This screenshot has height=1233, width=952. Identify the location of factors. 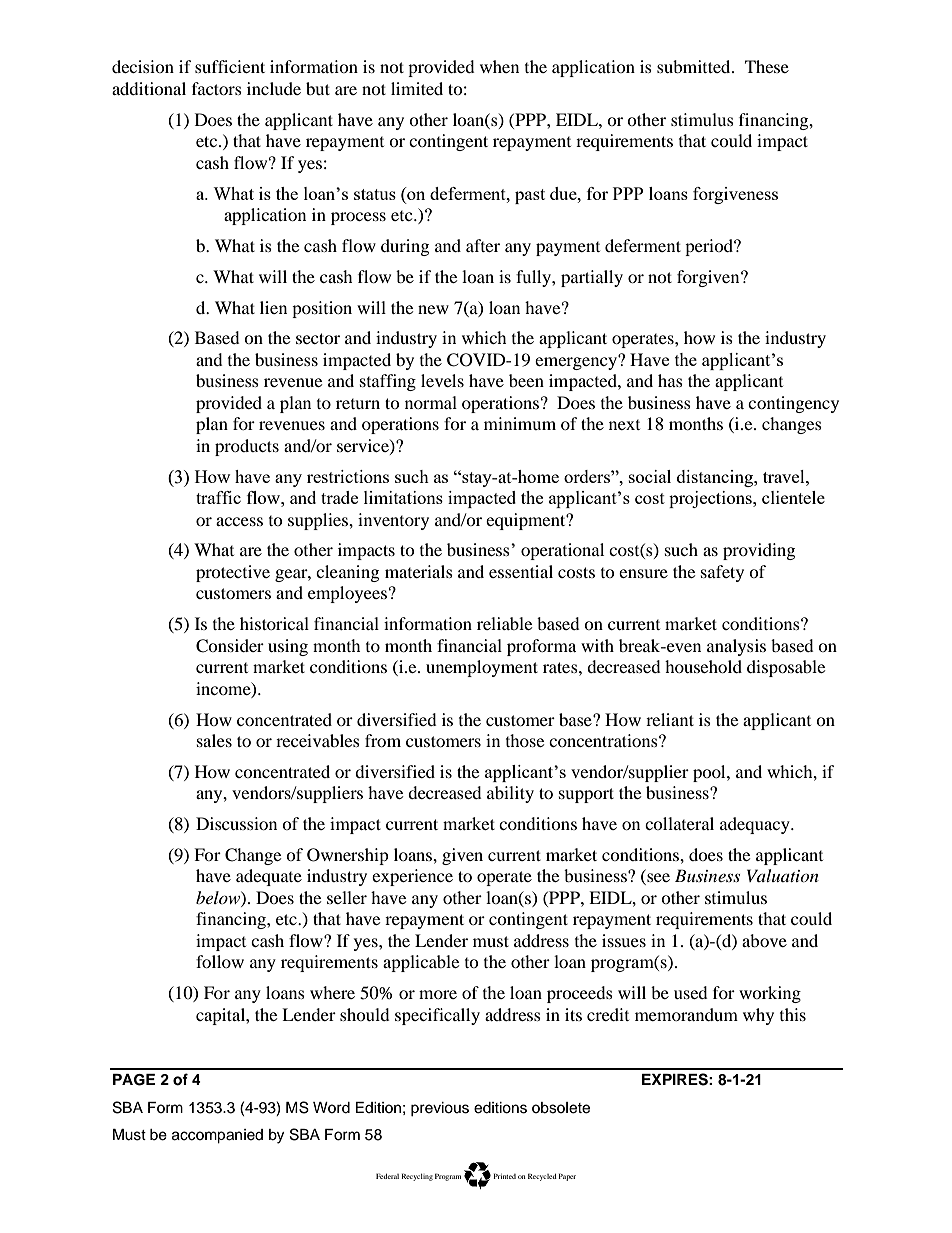
(217, 88).
